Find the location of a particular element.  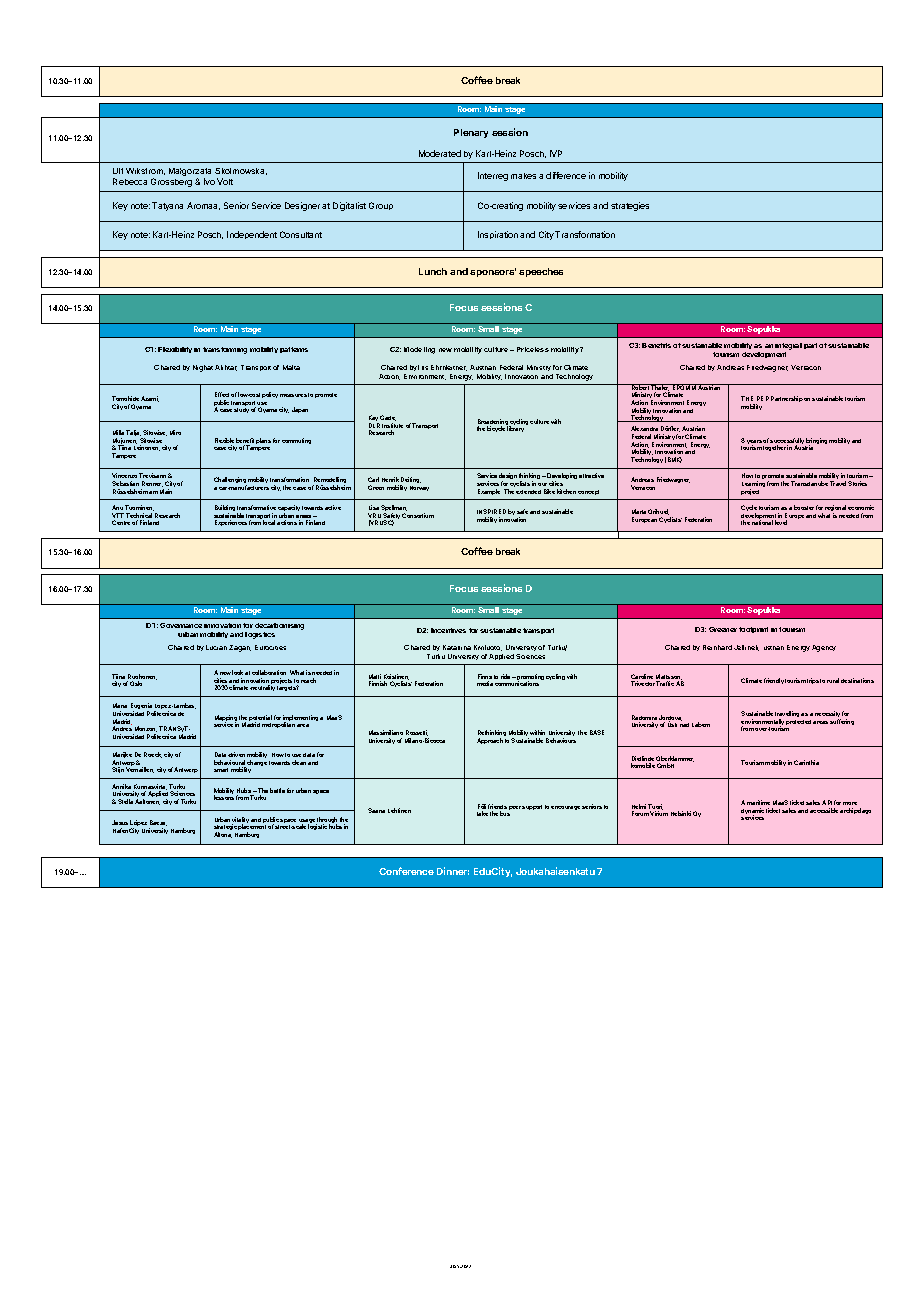

footprint is located at coordinates (753, 630).
